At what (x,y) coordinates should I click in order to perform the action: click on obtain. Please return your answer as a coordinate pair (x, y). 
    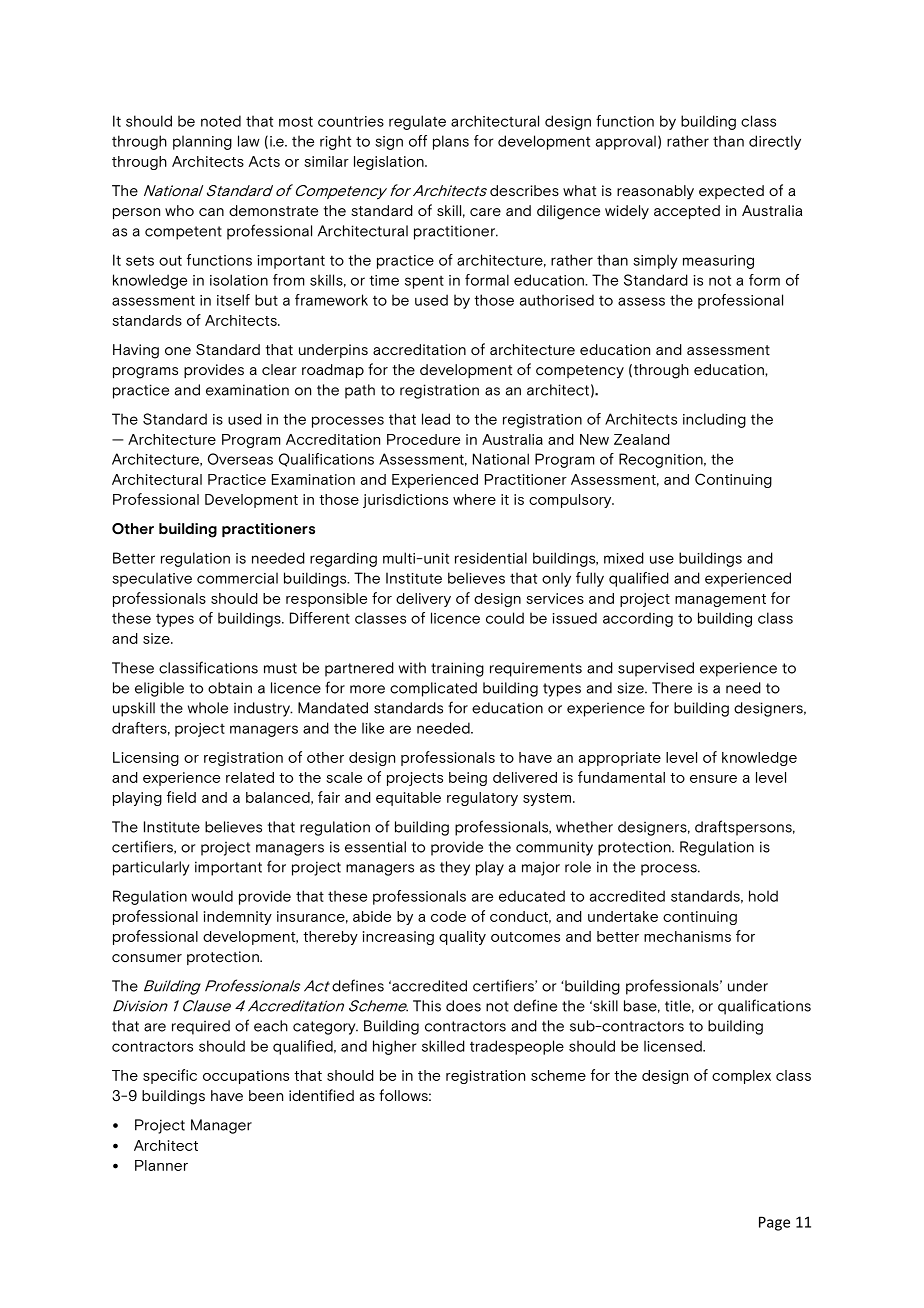
    Looking at the image, I should click on (230, 688).
